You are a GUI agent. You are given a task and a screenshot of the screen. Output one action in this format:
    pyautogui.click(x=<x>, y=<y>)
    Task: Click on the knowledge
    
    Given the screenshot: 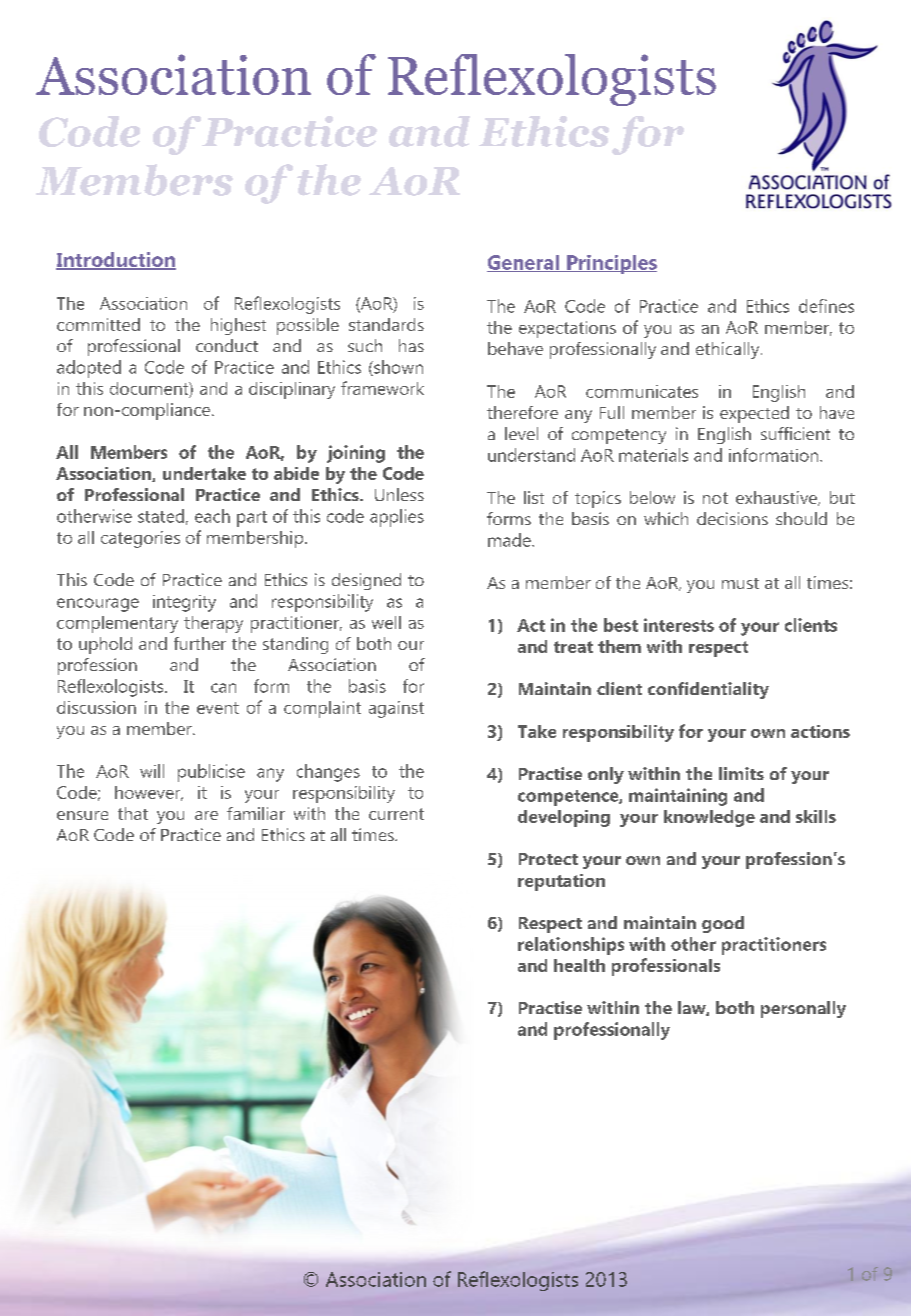 What is the action you would take?
    pyautogui.click(x=709, y=818)
